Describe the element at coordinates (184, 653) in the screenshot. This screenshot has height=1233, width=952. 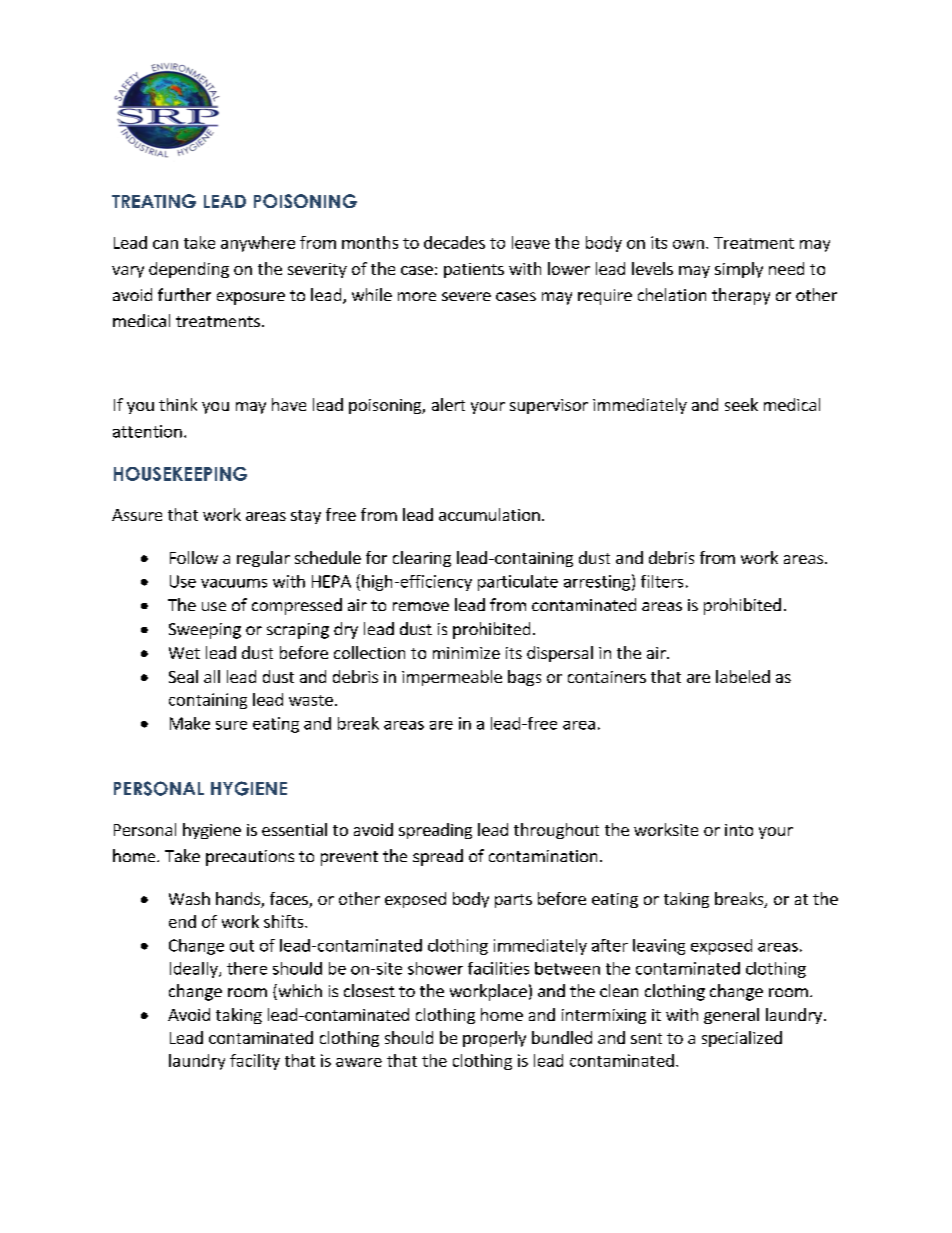
I see `Wet` at that location.
